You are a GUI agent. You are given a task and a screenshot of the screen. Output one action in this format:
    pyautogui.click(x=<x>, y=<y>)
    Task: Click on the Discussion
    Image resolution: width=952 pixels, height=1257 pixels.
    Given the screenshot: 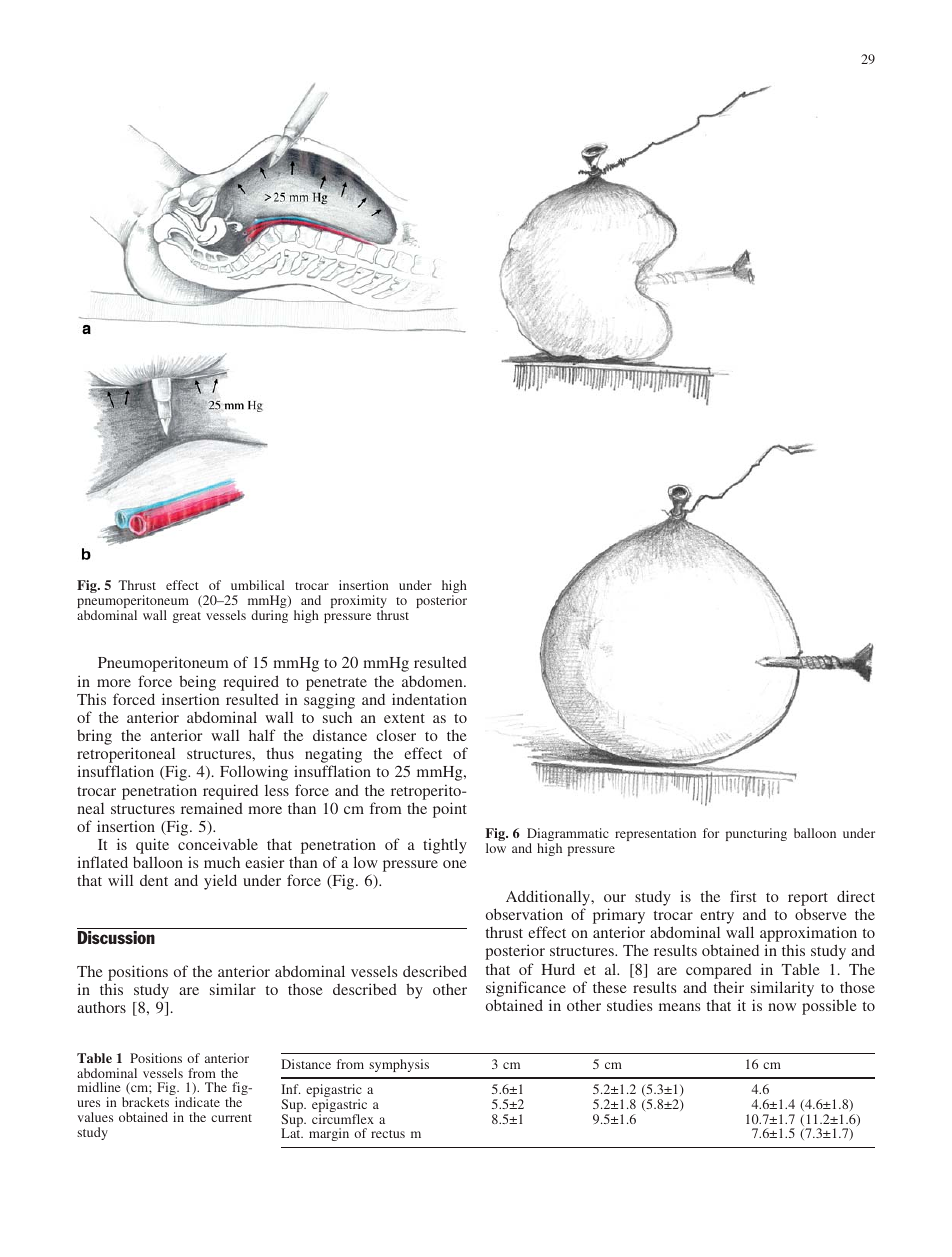 What is the action you would take?
    pyautogui.click(x=116, y=937)
